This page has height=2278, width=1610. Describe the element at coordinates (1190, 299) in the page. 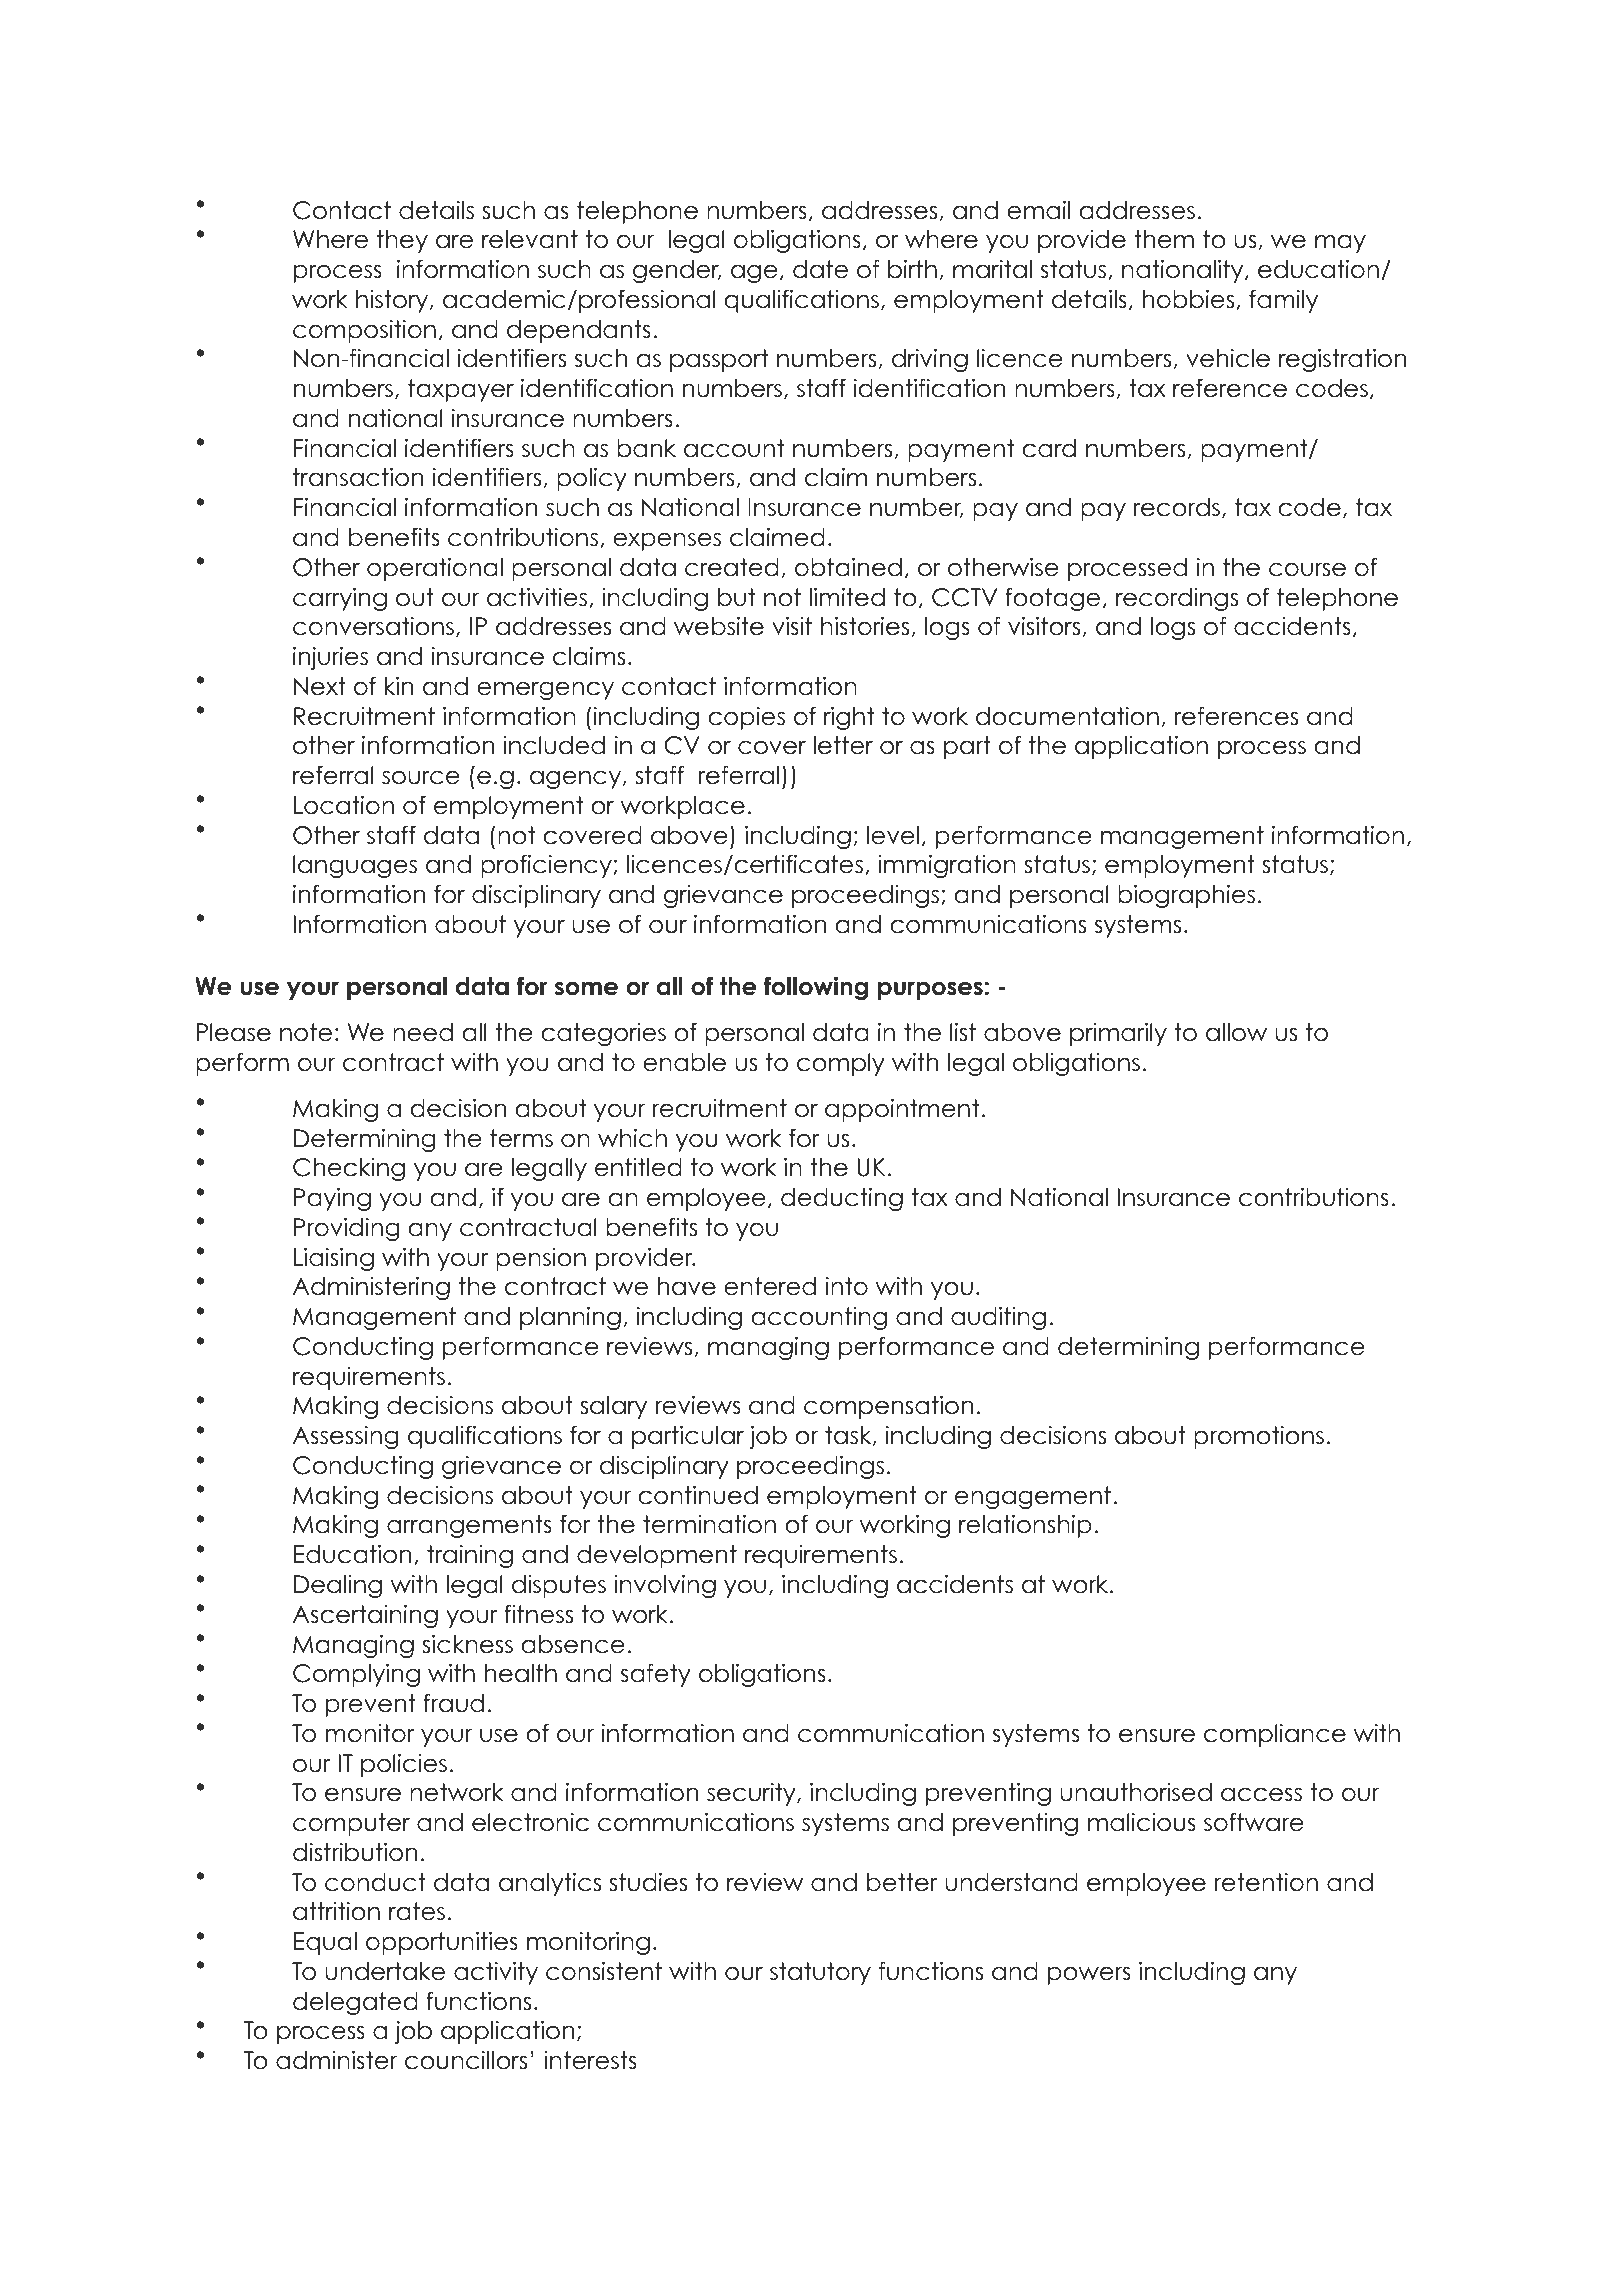

I see `hobbies` at that location.
